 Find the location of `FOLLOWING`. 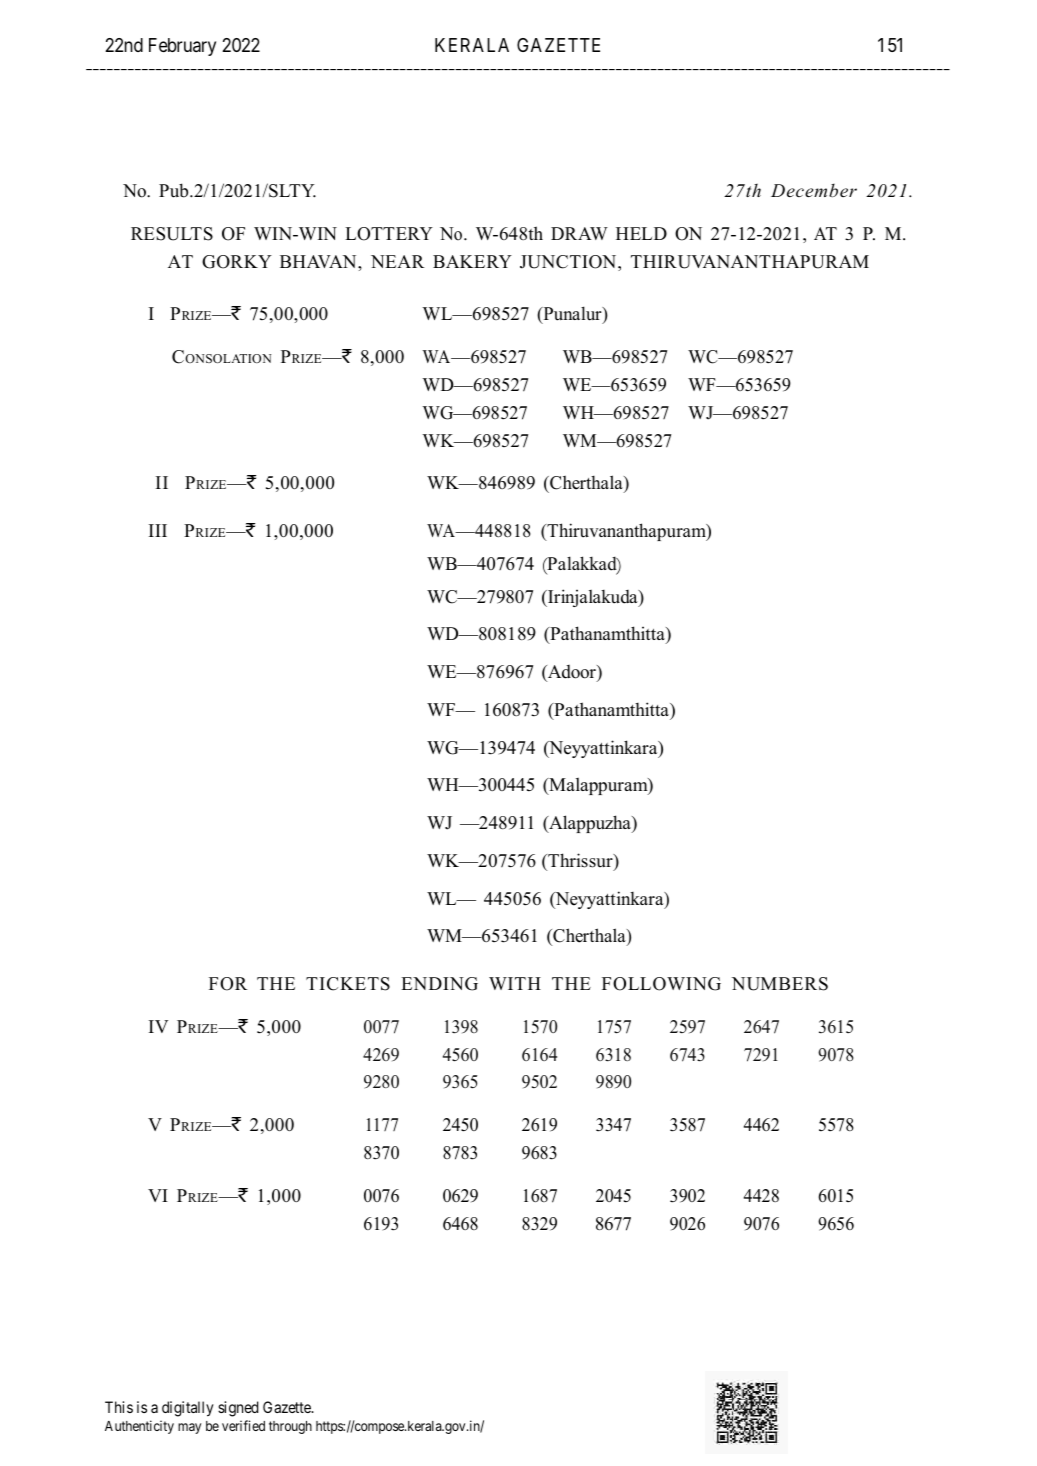

FOLLOWING is located at coordinates (661, 984).
